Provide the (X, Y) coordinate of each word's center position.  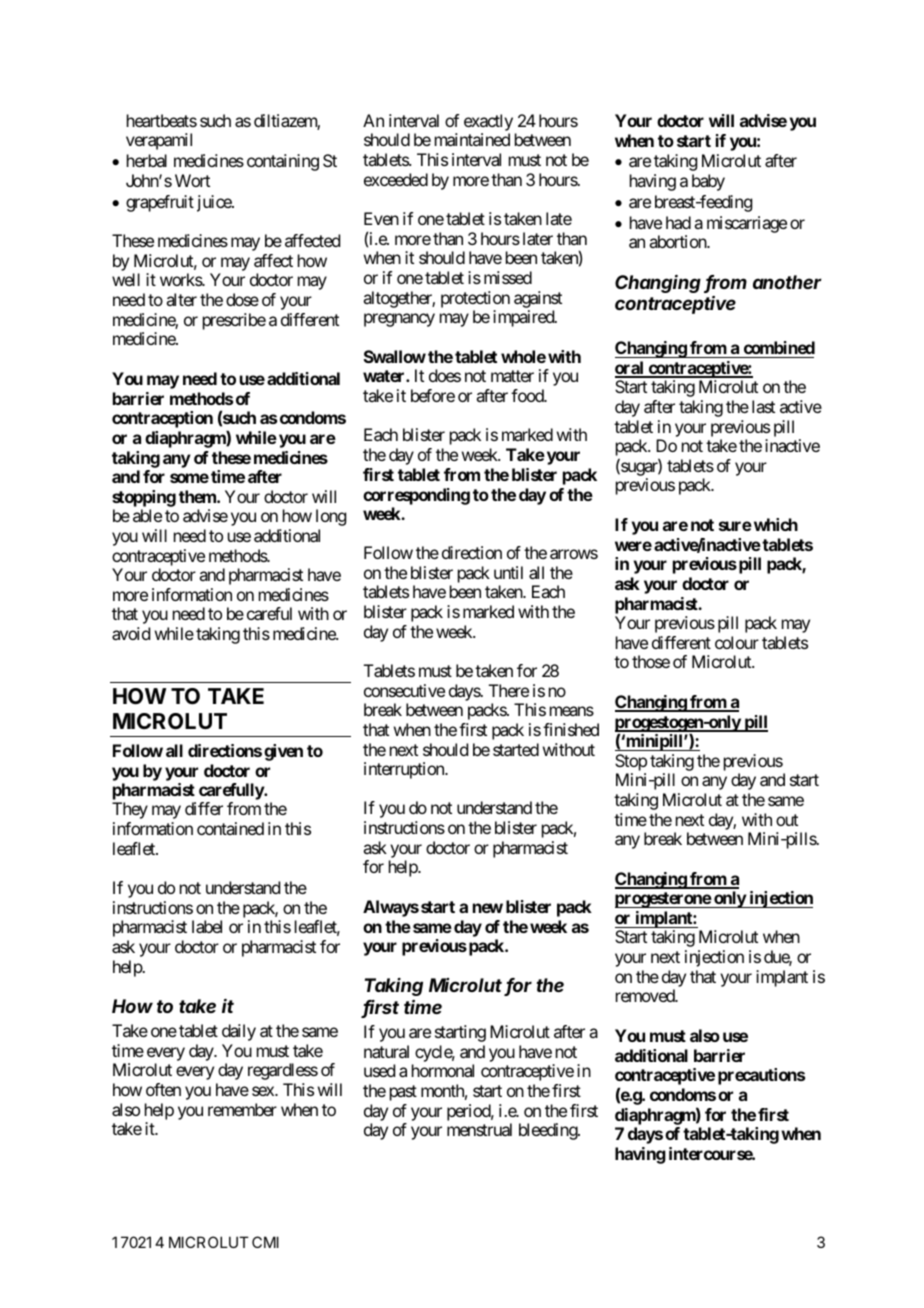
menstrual (479, 1129)
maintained (472, 139)
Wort (192, 180)
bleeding (549, 1131)
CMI (265, 1242)
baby (708, 182)
